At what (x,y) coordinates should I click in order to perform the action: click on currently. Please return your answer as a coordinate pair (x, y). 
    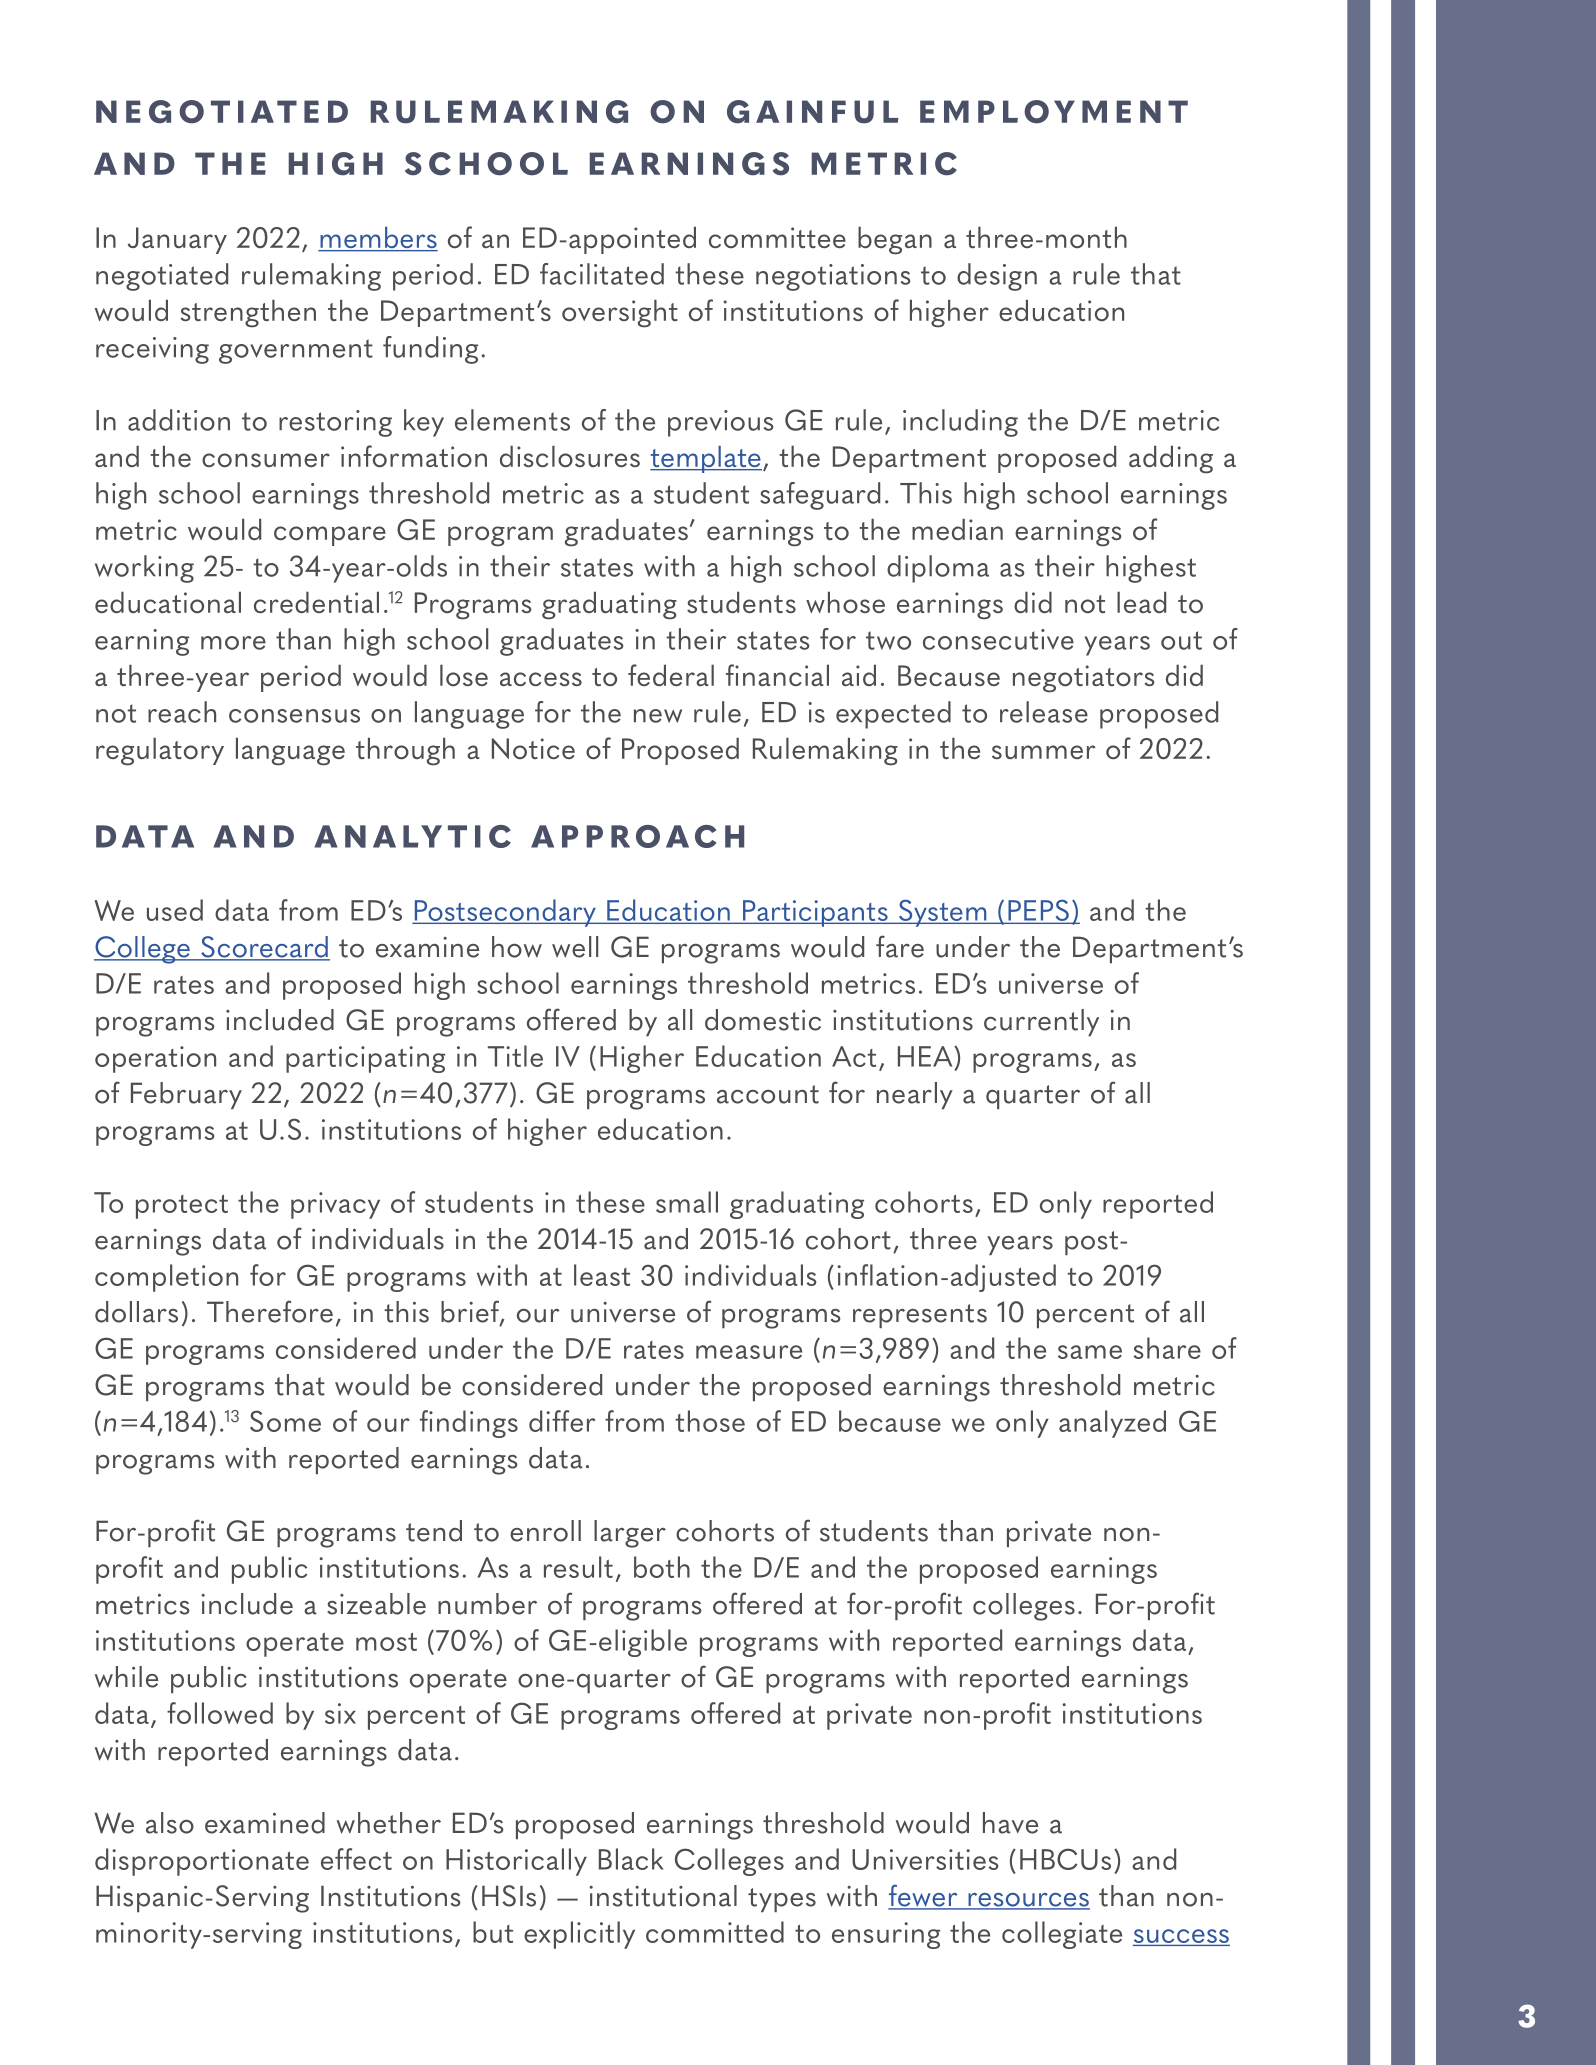
    Looking at the image, I should click on (1041, 1022).
